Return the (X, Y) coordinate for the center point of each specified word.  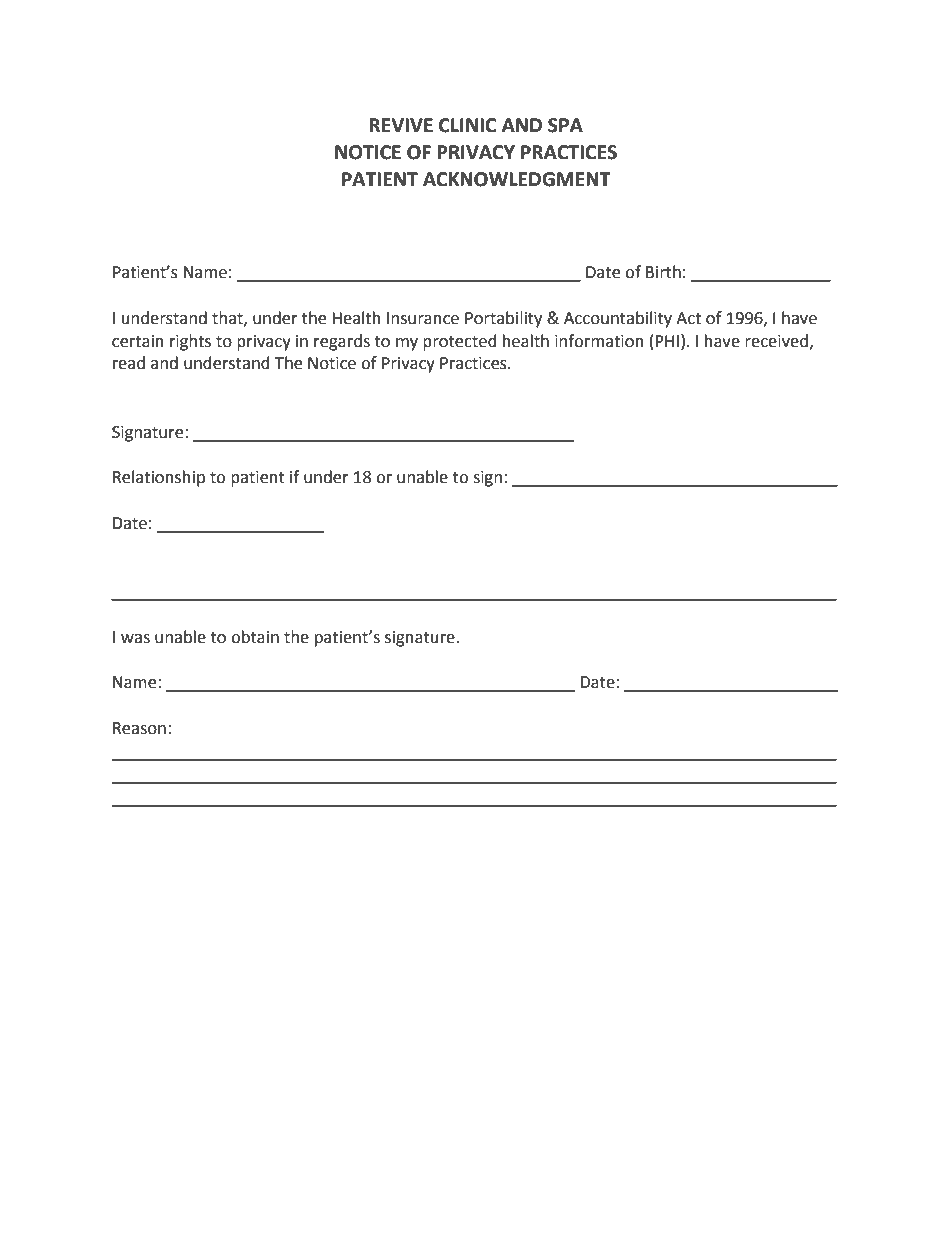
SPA (565, 125)
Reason (139, 728)
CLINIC (467, 125)
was (135, 639)
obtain (255, 637)
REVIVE (401, 125)
